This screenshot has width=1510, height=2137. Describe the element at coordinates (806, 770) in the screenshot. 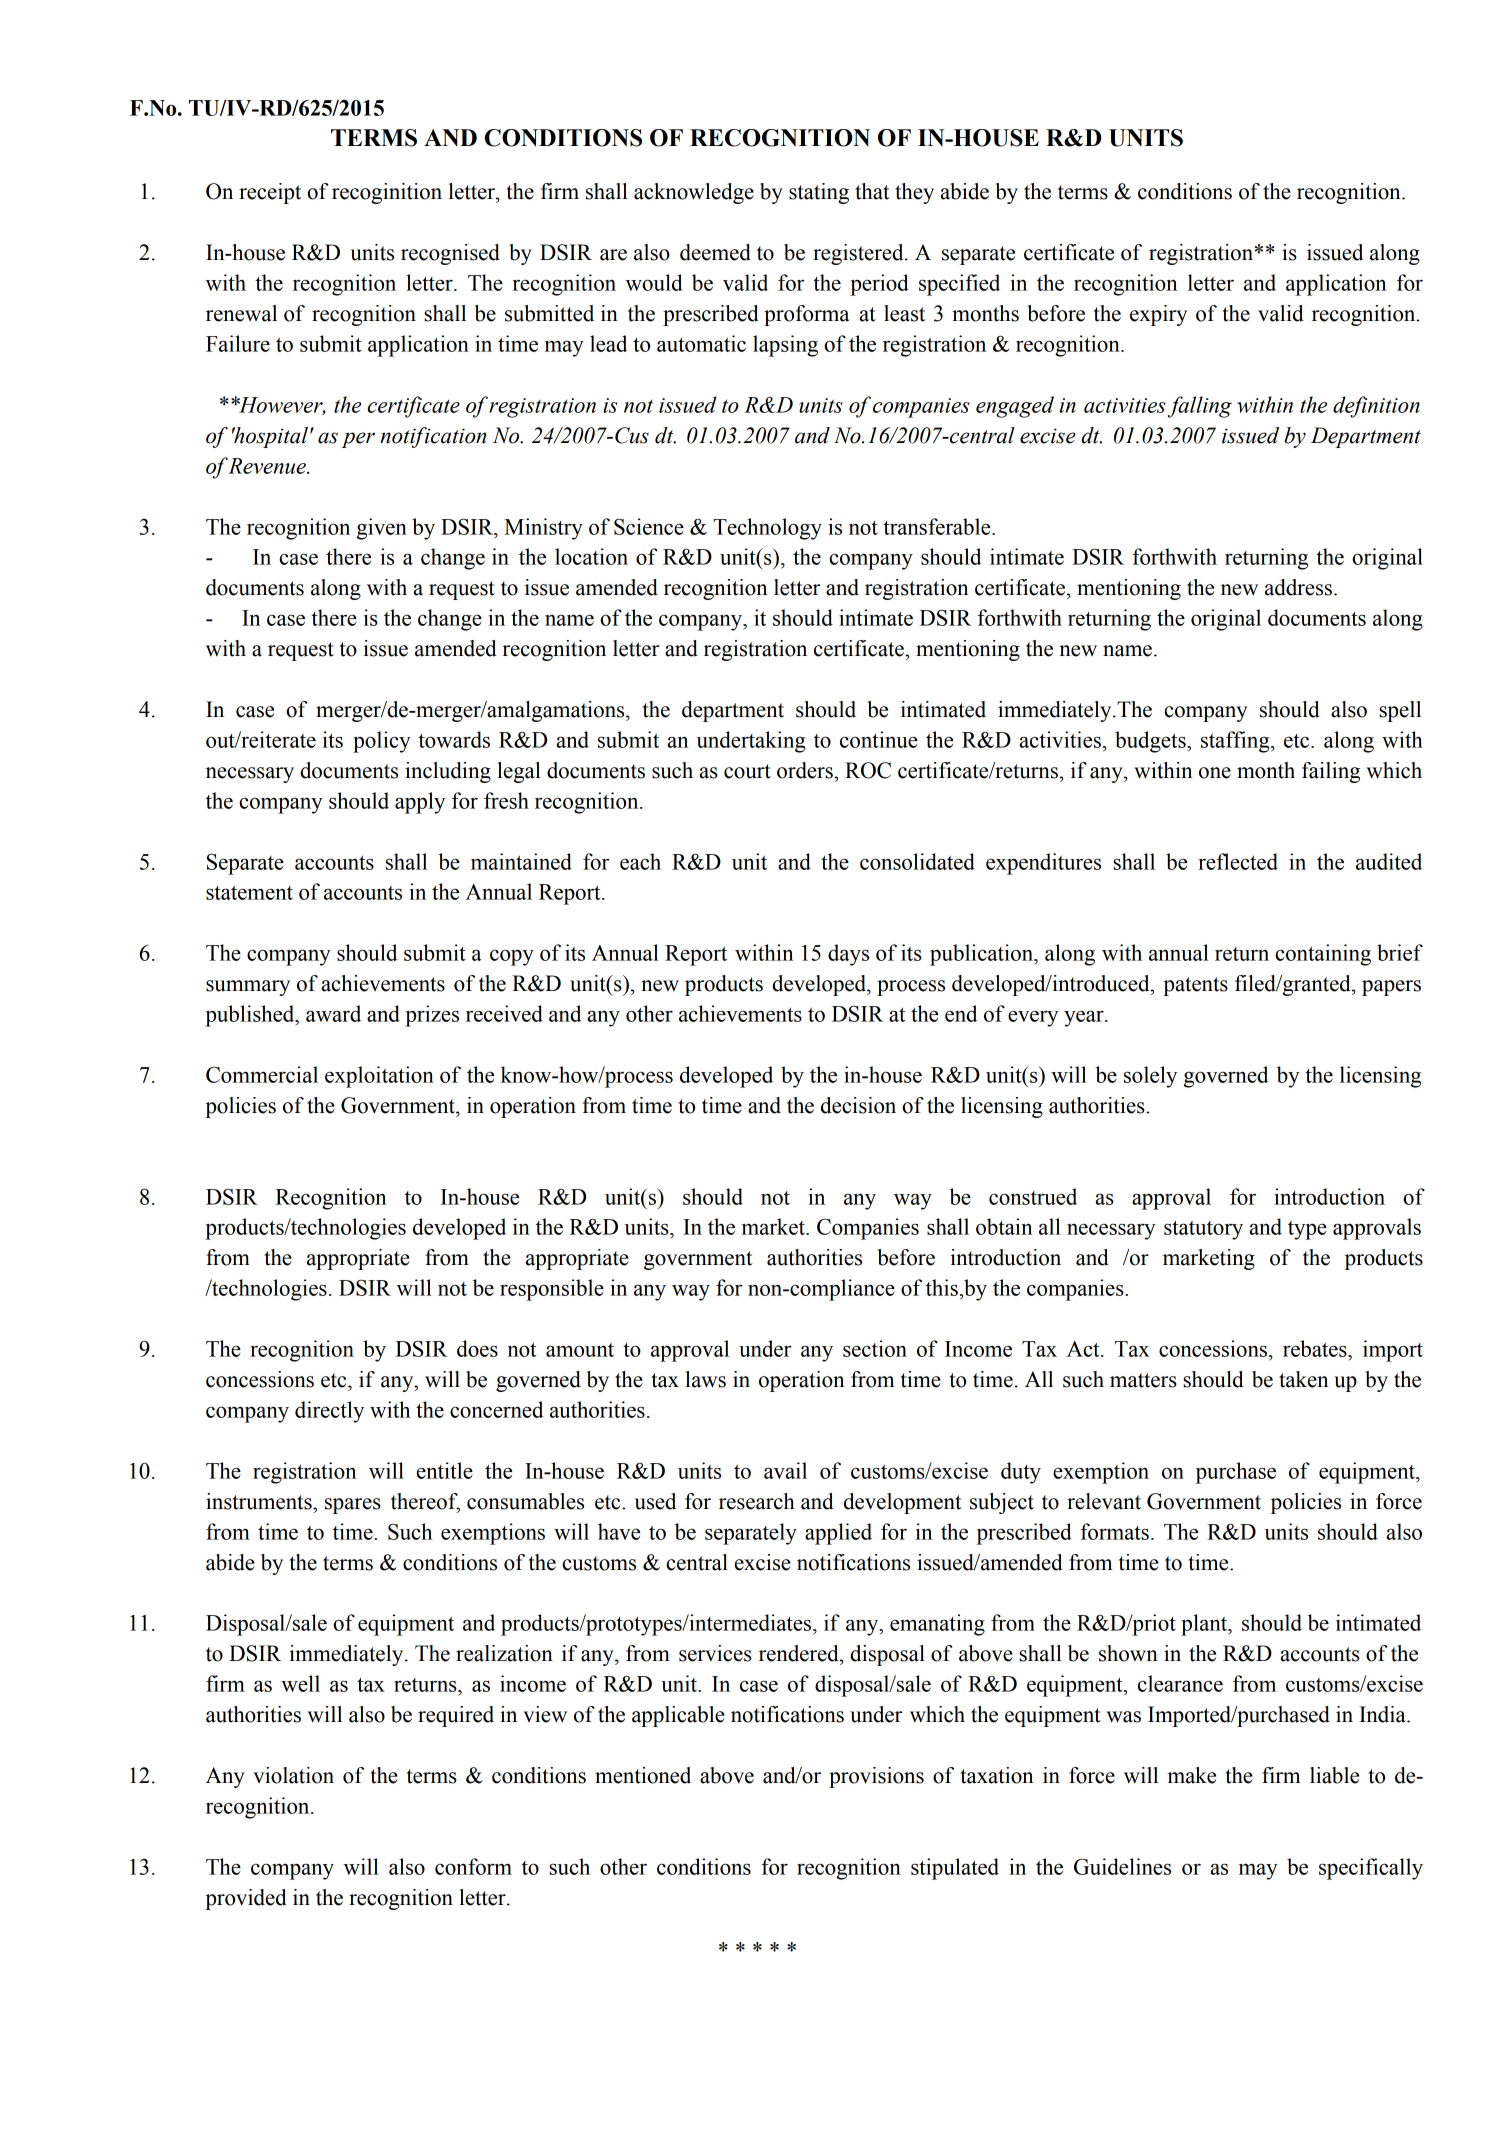

I see `orders` at that location.
